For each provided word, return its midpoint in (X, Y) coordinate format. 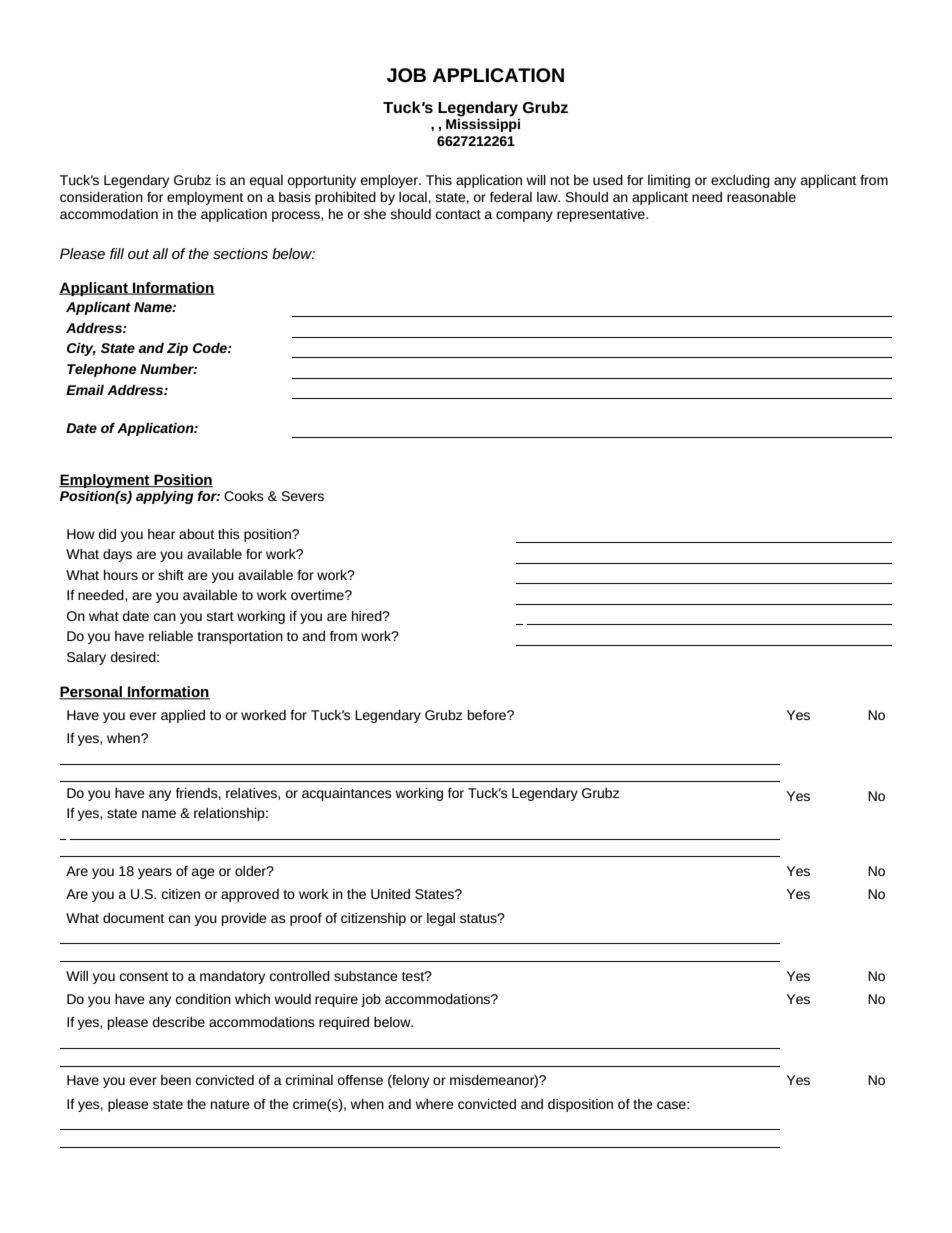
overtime (318, 595)
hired (368, 616)
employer (390, 181)
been (176, 1080)
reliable (171, 636)
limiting (669, 181)
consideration (101, 197)
